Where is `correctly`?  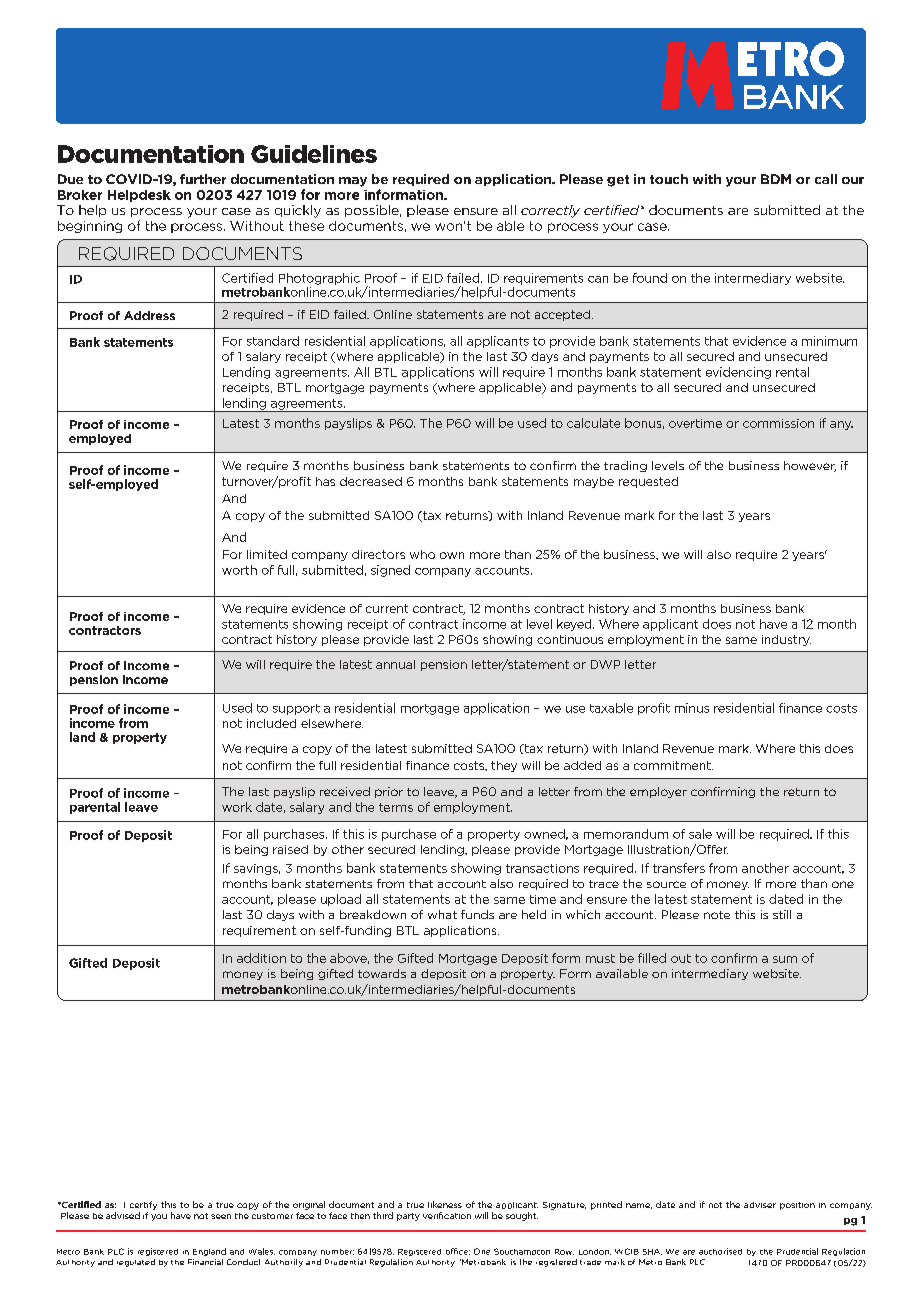
correctly is located at coordinates (550, 211).
